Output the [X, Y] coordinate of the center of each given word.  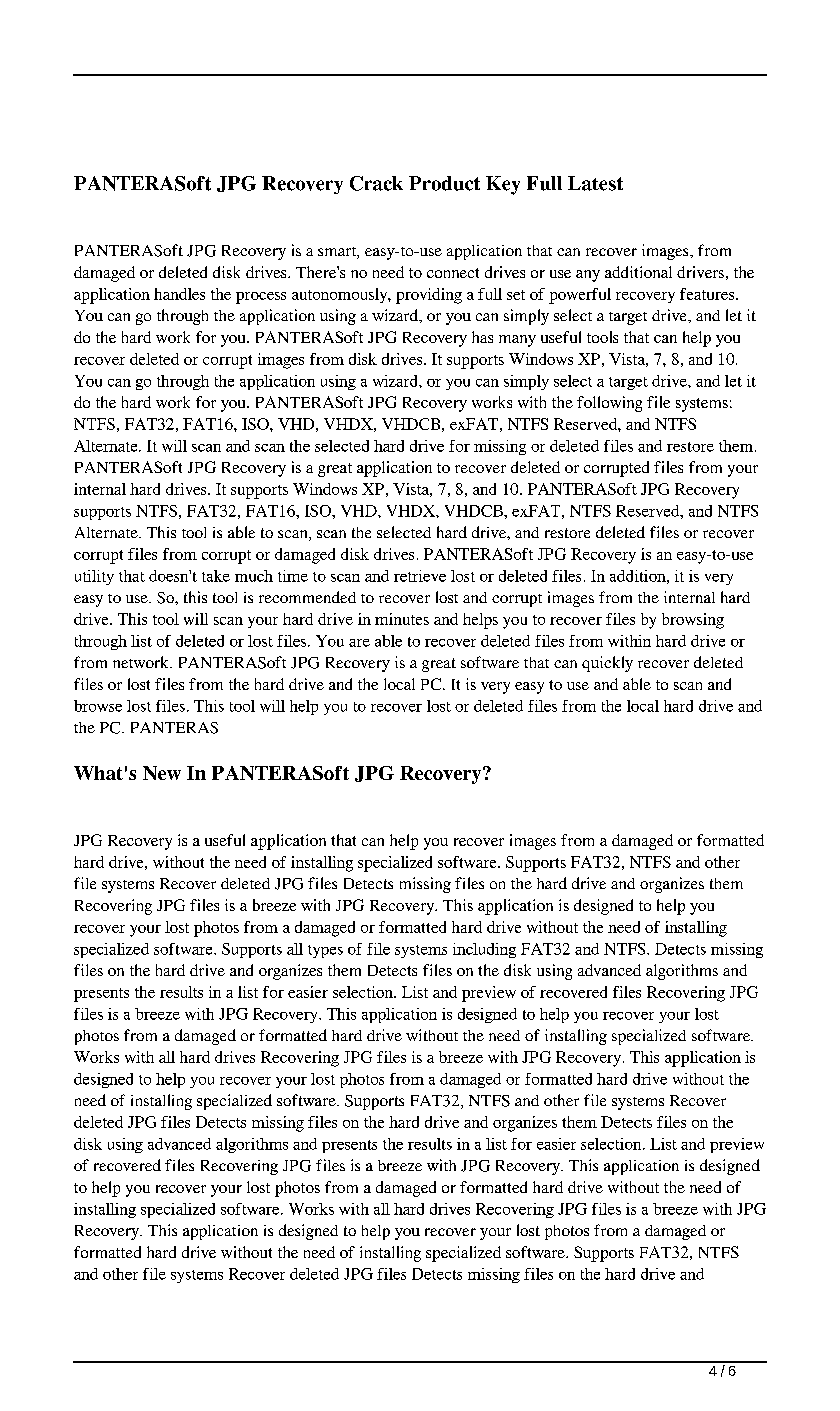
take [216, 576]
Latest [595, 183]
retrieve [420, 576]
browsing [693, 621]
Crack [376, 183]
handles [179, 294]
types [325, 951]
